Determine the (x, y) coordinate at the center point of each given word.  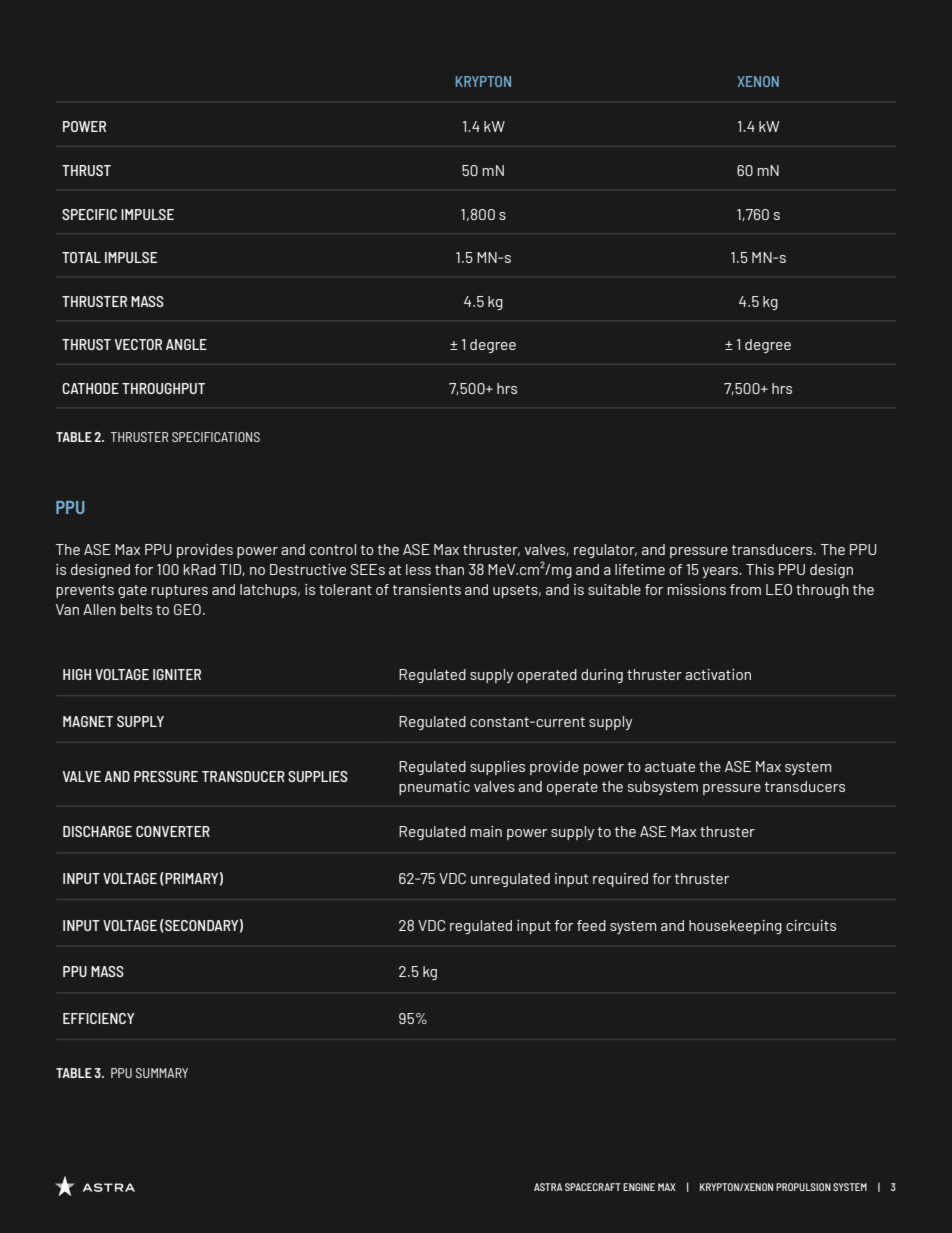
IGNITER (177, 674)
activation (718, 674)
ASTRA (548, 1187)
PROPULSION (803, 1187)
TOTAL (81, 257)
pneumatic (434, 788)
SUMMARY (162, 1073)
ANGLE (186, 344)
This (760, 569)
